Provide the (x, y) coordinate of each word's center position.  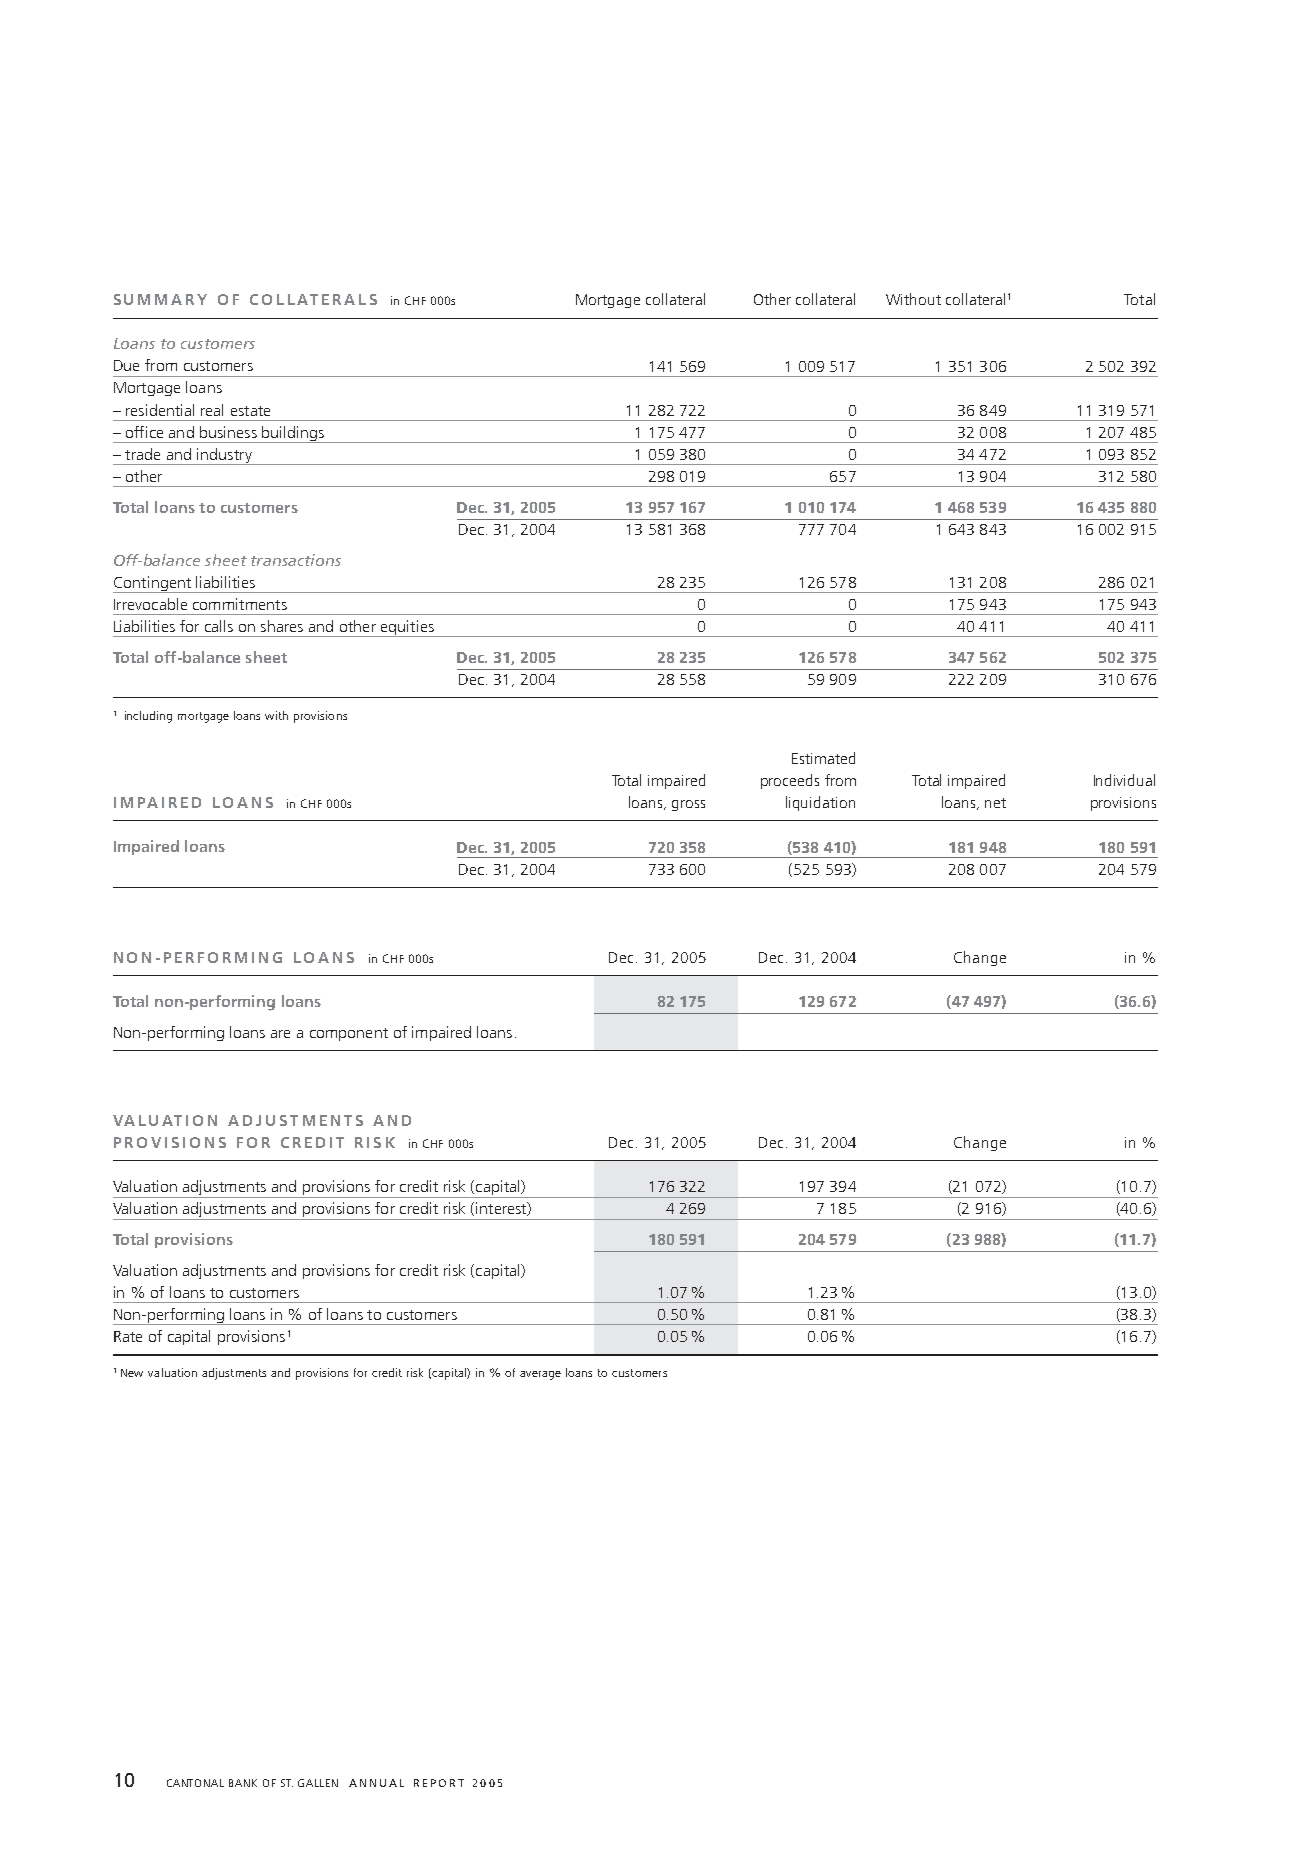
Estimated (823, 758)
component (349, 1034)
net (995, 803)
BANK (243, 1783)
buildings (293, 434)
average (540, 1375)
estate (250, 411)
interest (502, 1209)
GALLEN (318, 1783)
